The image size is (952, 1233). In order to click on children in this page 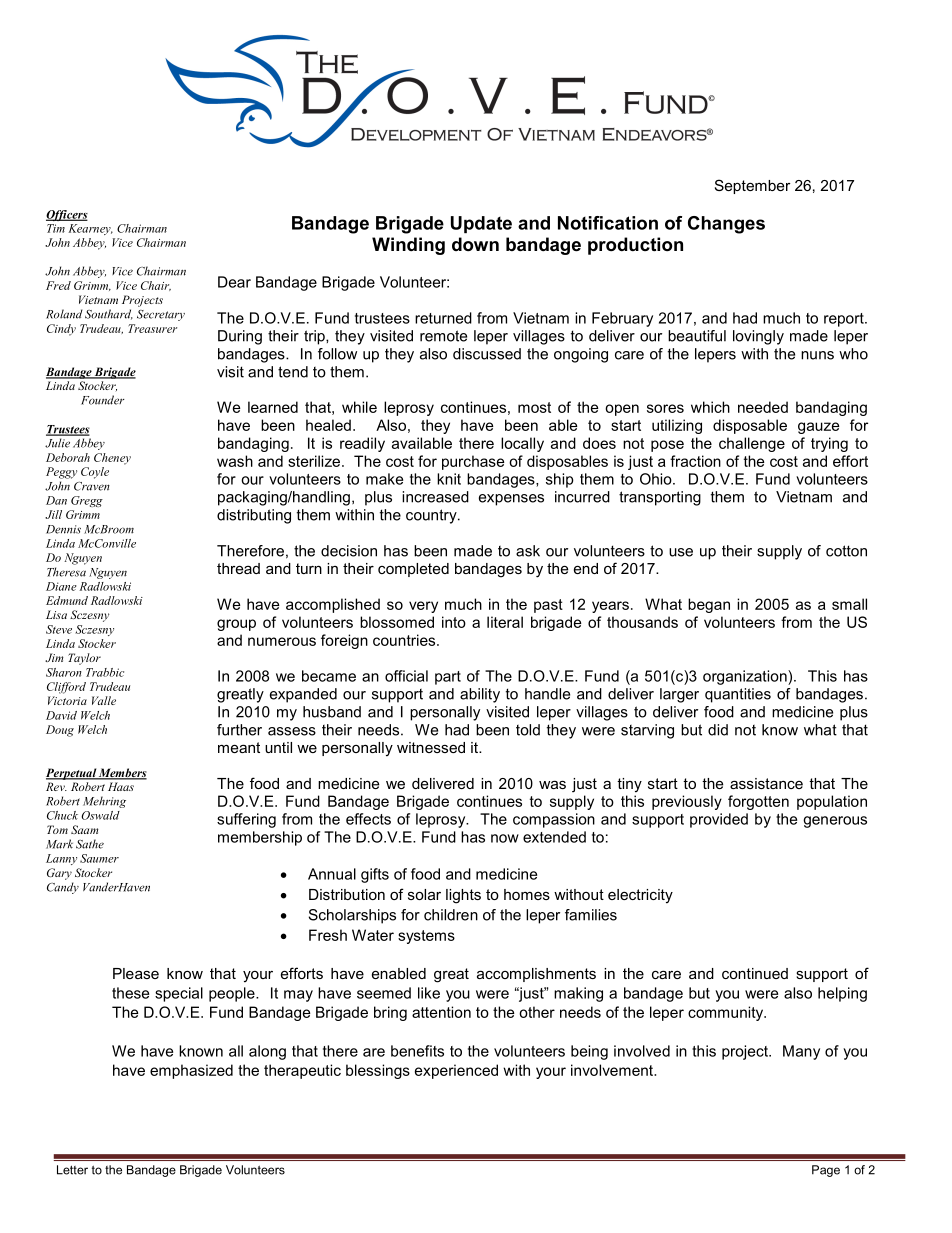, I will do `click(451, 915)`.
